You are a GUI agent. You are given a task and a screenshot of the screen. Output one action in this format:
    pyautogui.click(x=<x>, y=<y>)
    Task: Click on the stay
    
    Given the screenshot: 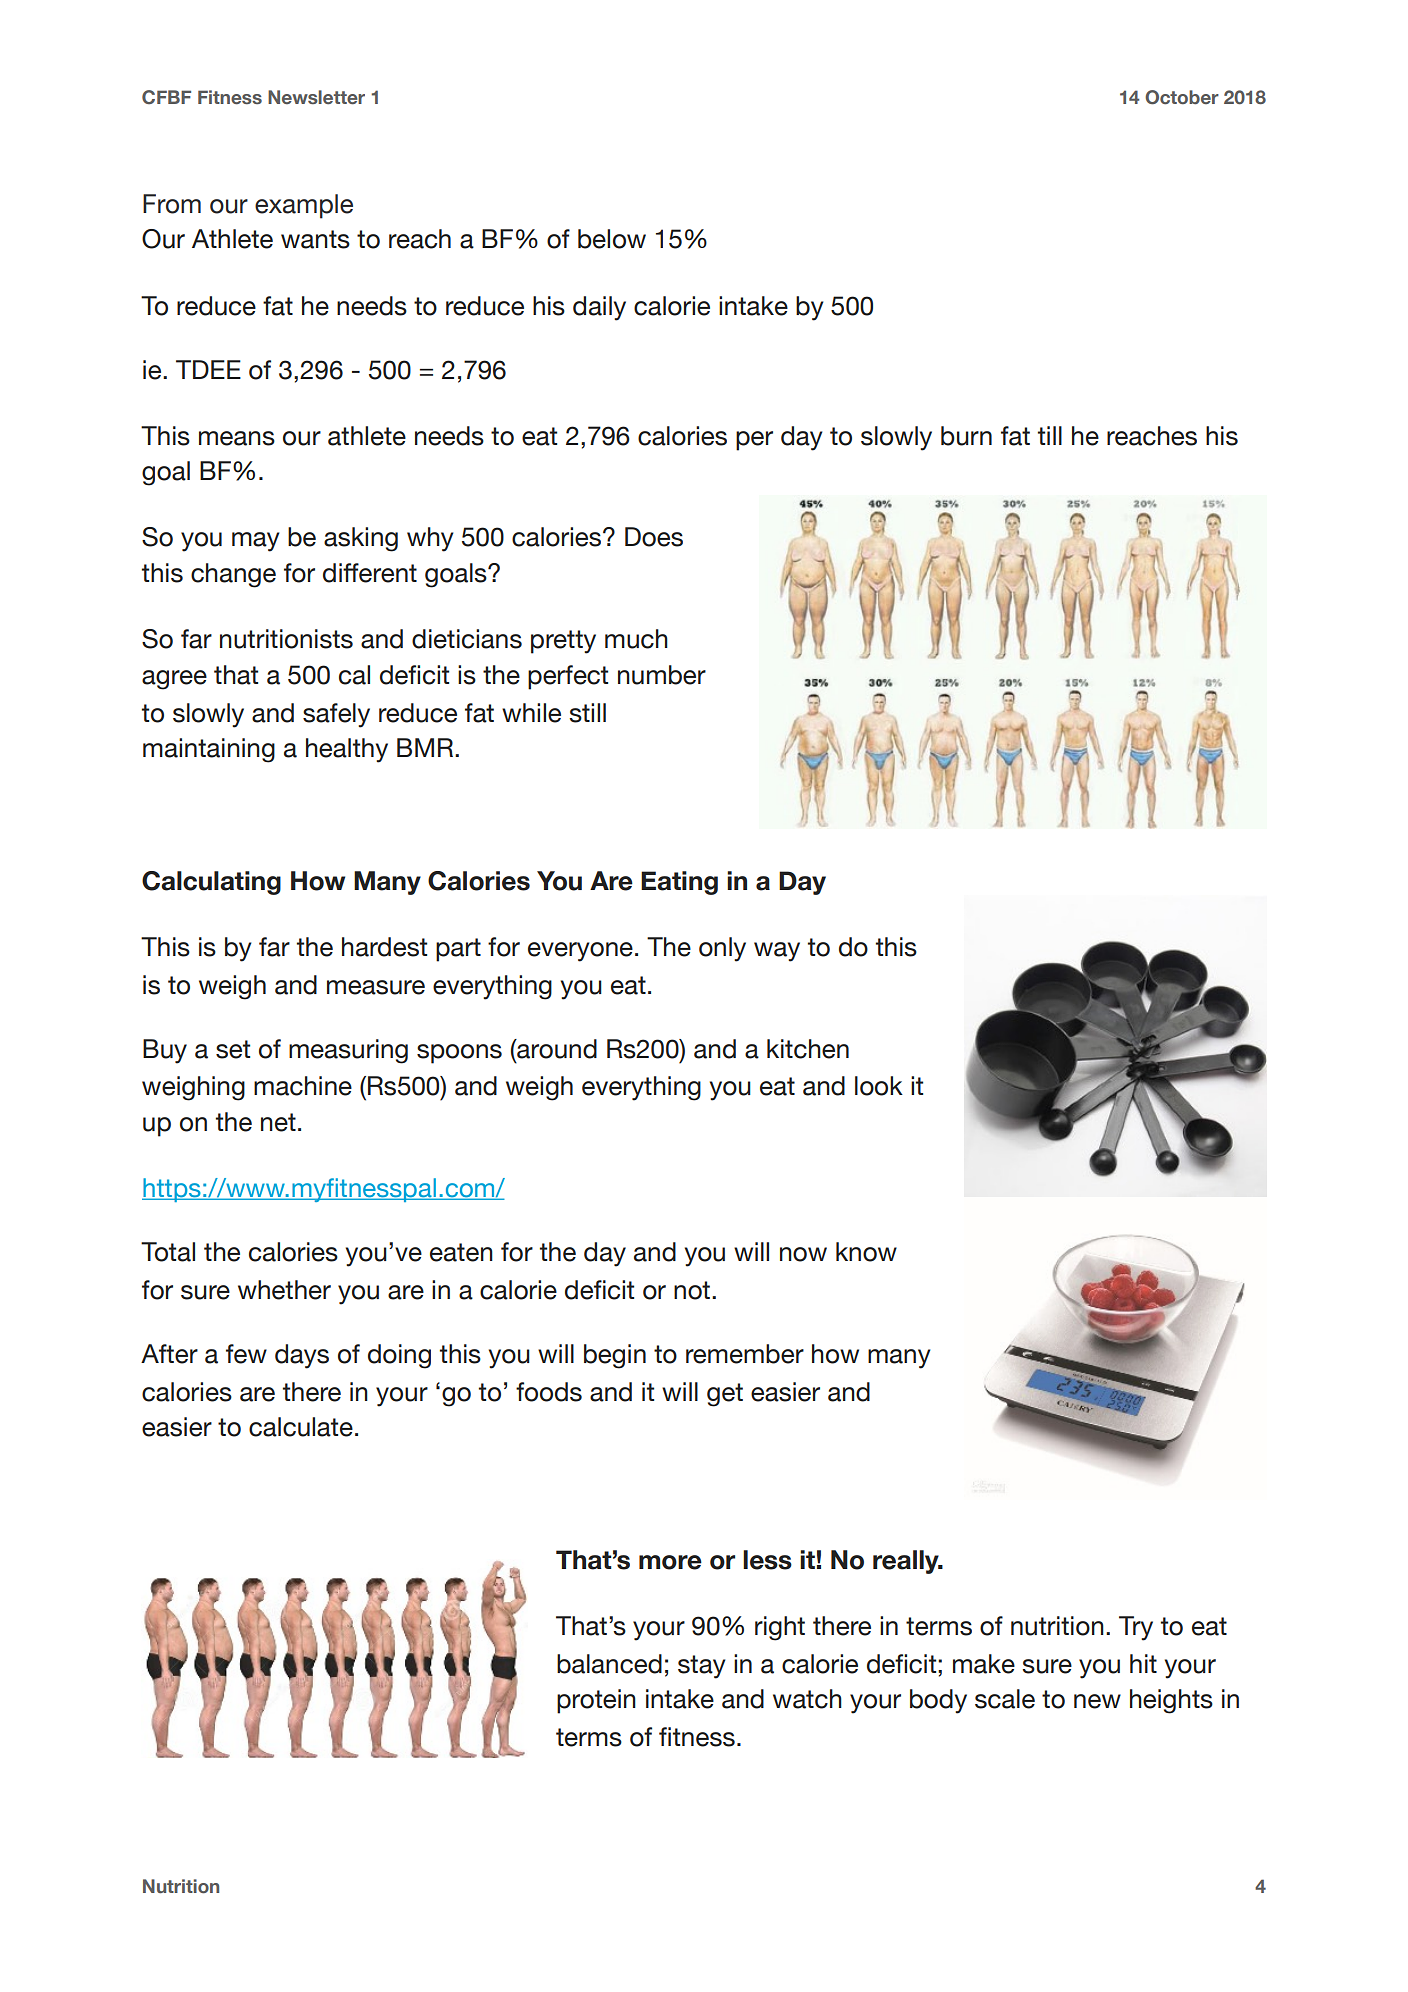 What is the action you would take?
    pyautogui.click(x=702, y=1667)
